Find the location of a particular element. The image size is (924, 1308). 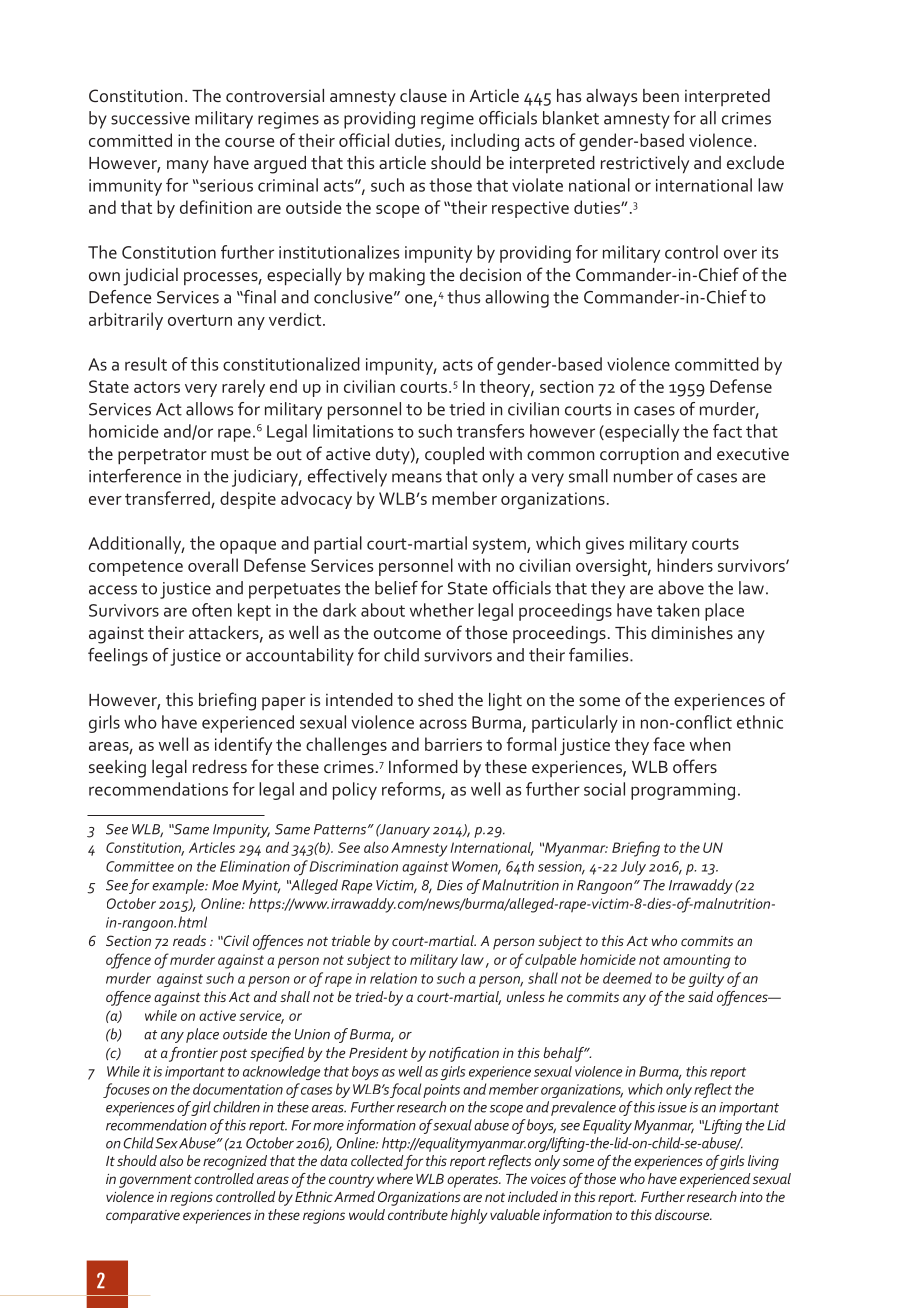

successive is located at coordinates (150, 118).
